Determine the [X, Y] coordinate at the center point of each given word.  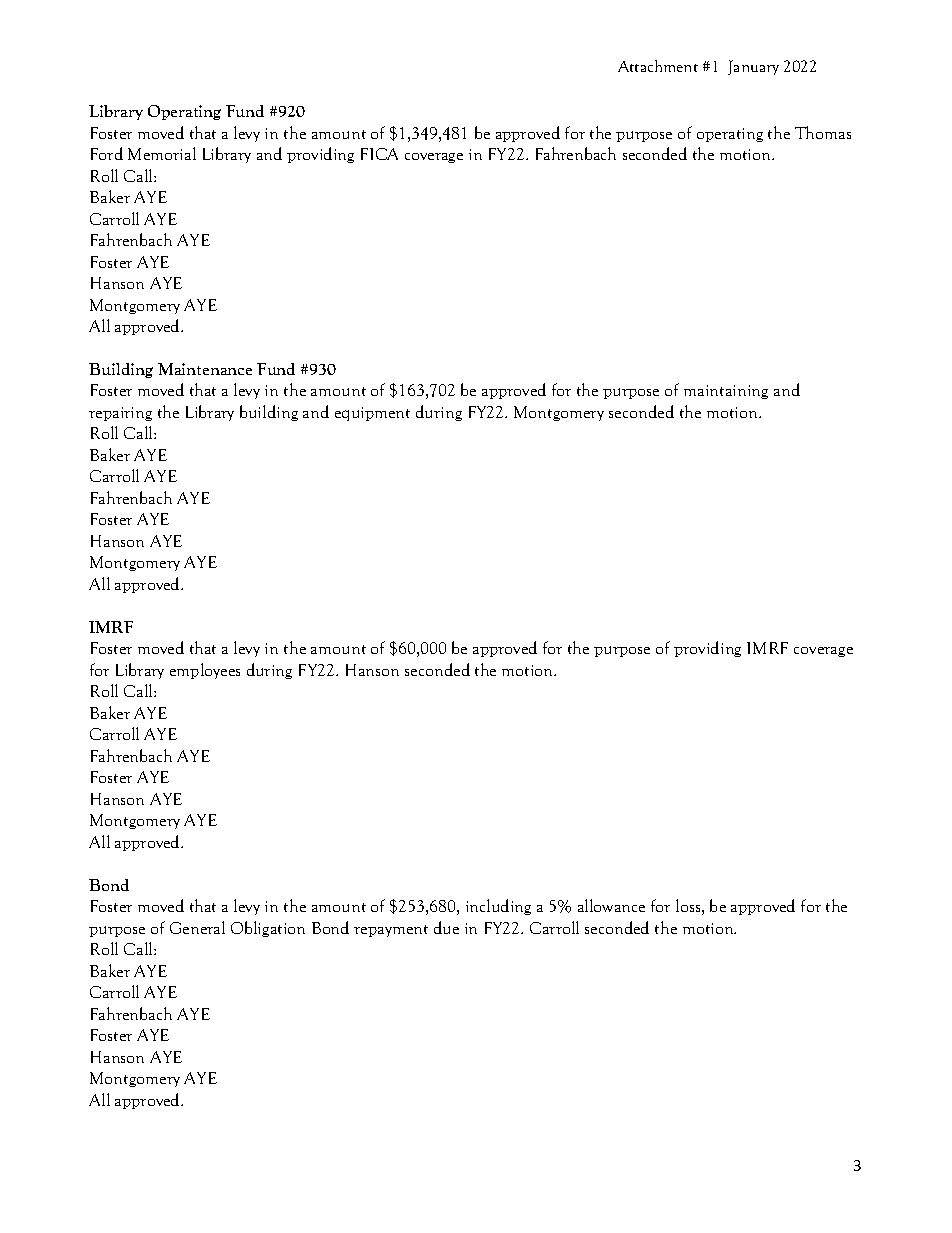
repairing [120, 414]
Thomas [823, 132]
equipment [372, 414]
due [446, 927]
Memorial [162, 153]
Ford [107, 153]
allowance [611, 905]
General [197, 927]
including [498, 907]
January [753, 67]
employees [205, 671]
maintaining [726, 392]
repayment [391, 931]
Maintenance [205, 369]
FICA [379, 154]
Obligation [268, 929]
